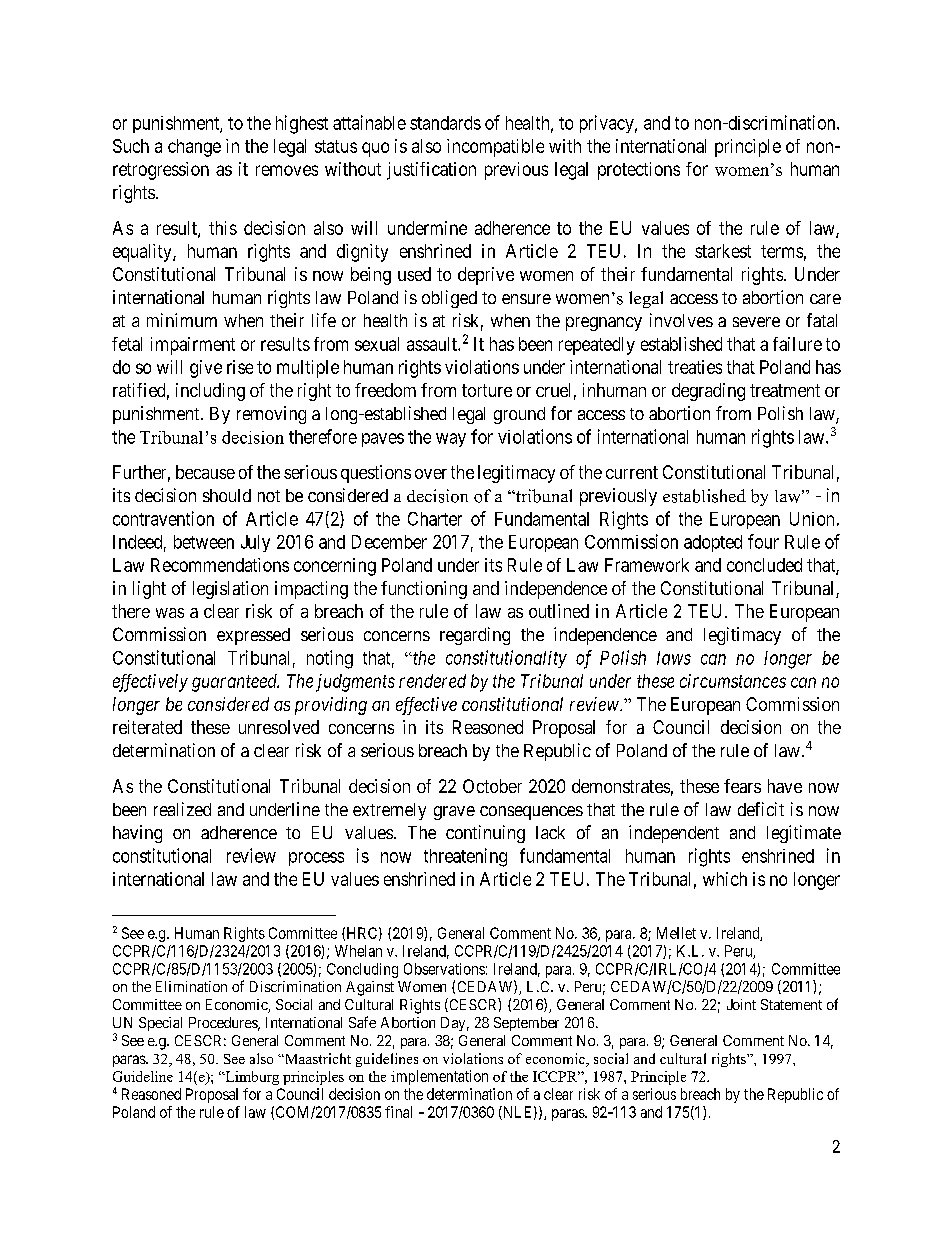 The height and width of the screenshot is (1233, 952). Describe the element at coordinates (495, 148) in the screenshot. I see `incompatible` at that location.
